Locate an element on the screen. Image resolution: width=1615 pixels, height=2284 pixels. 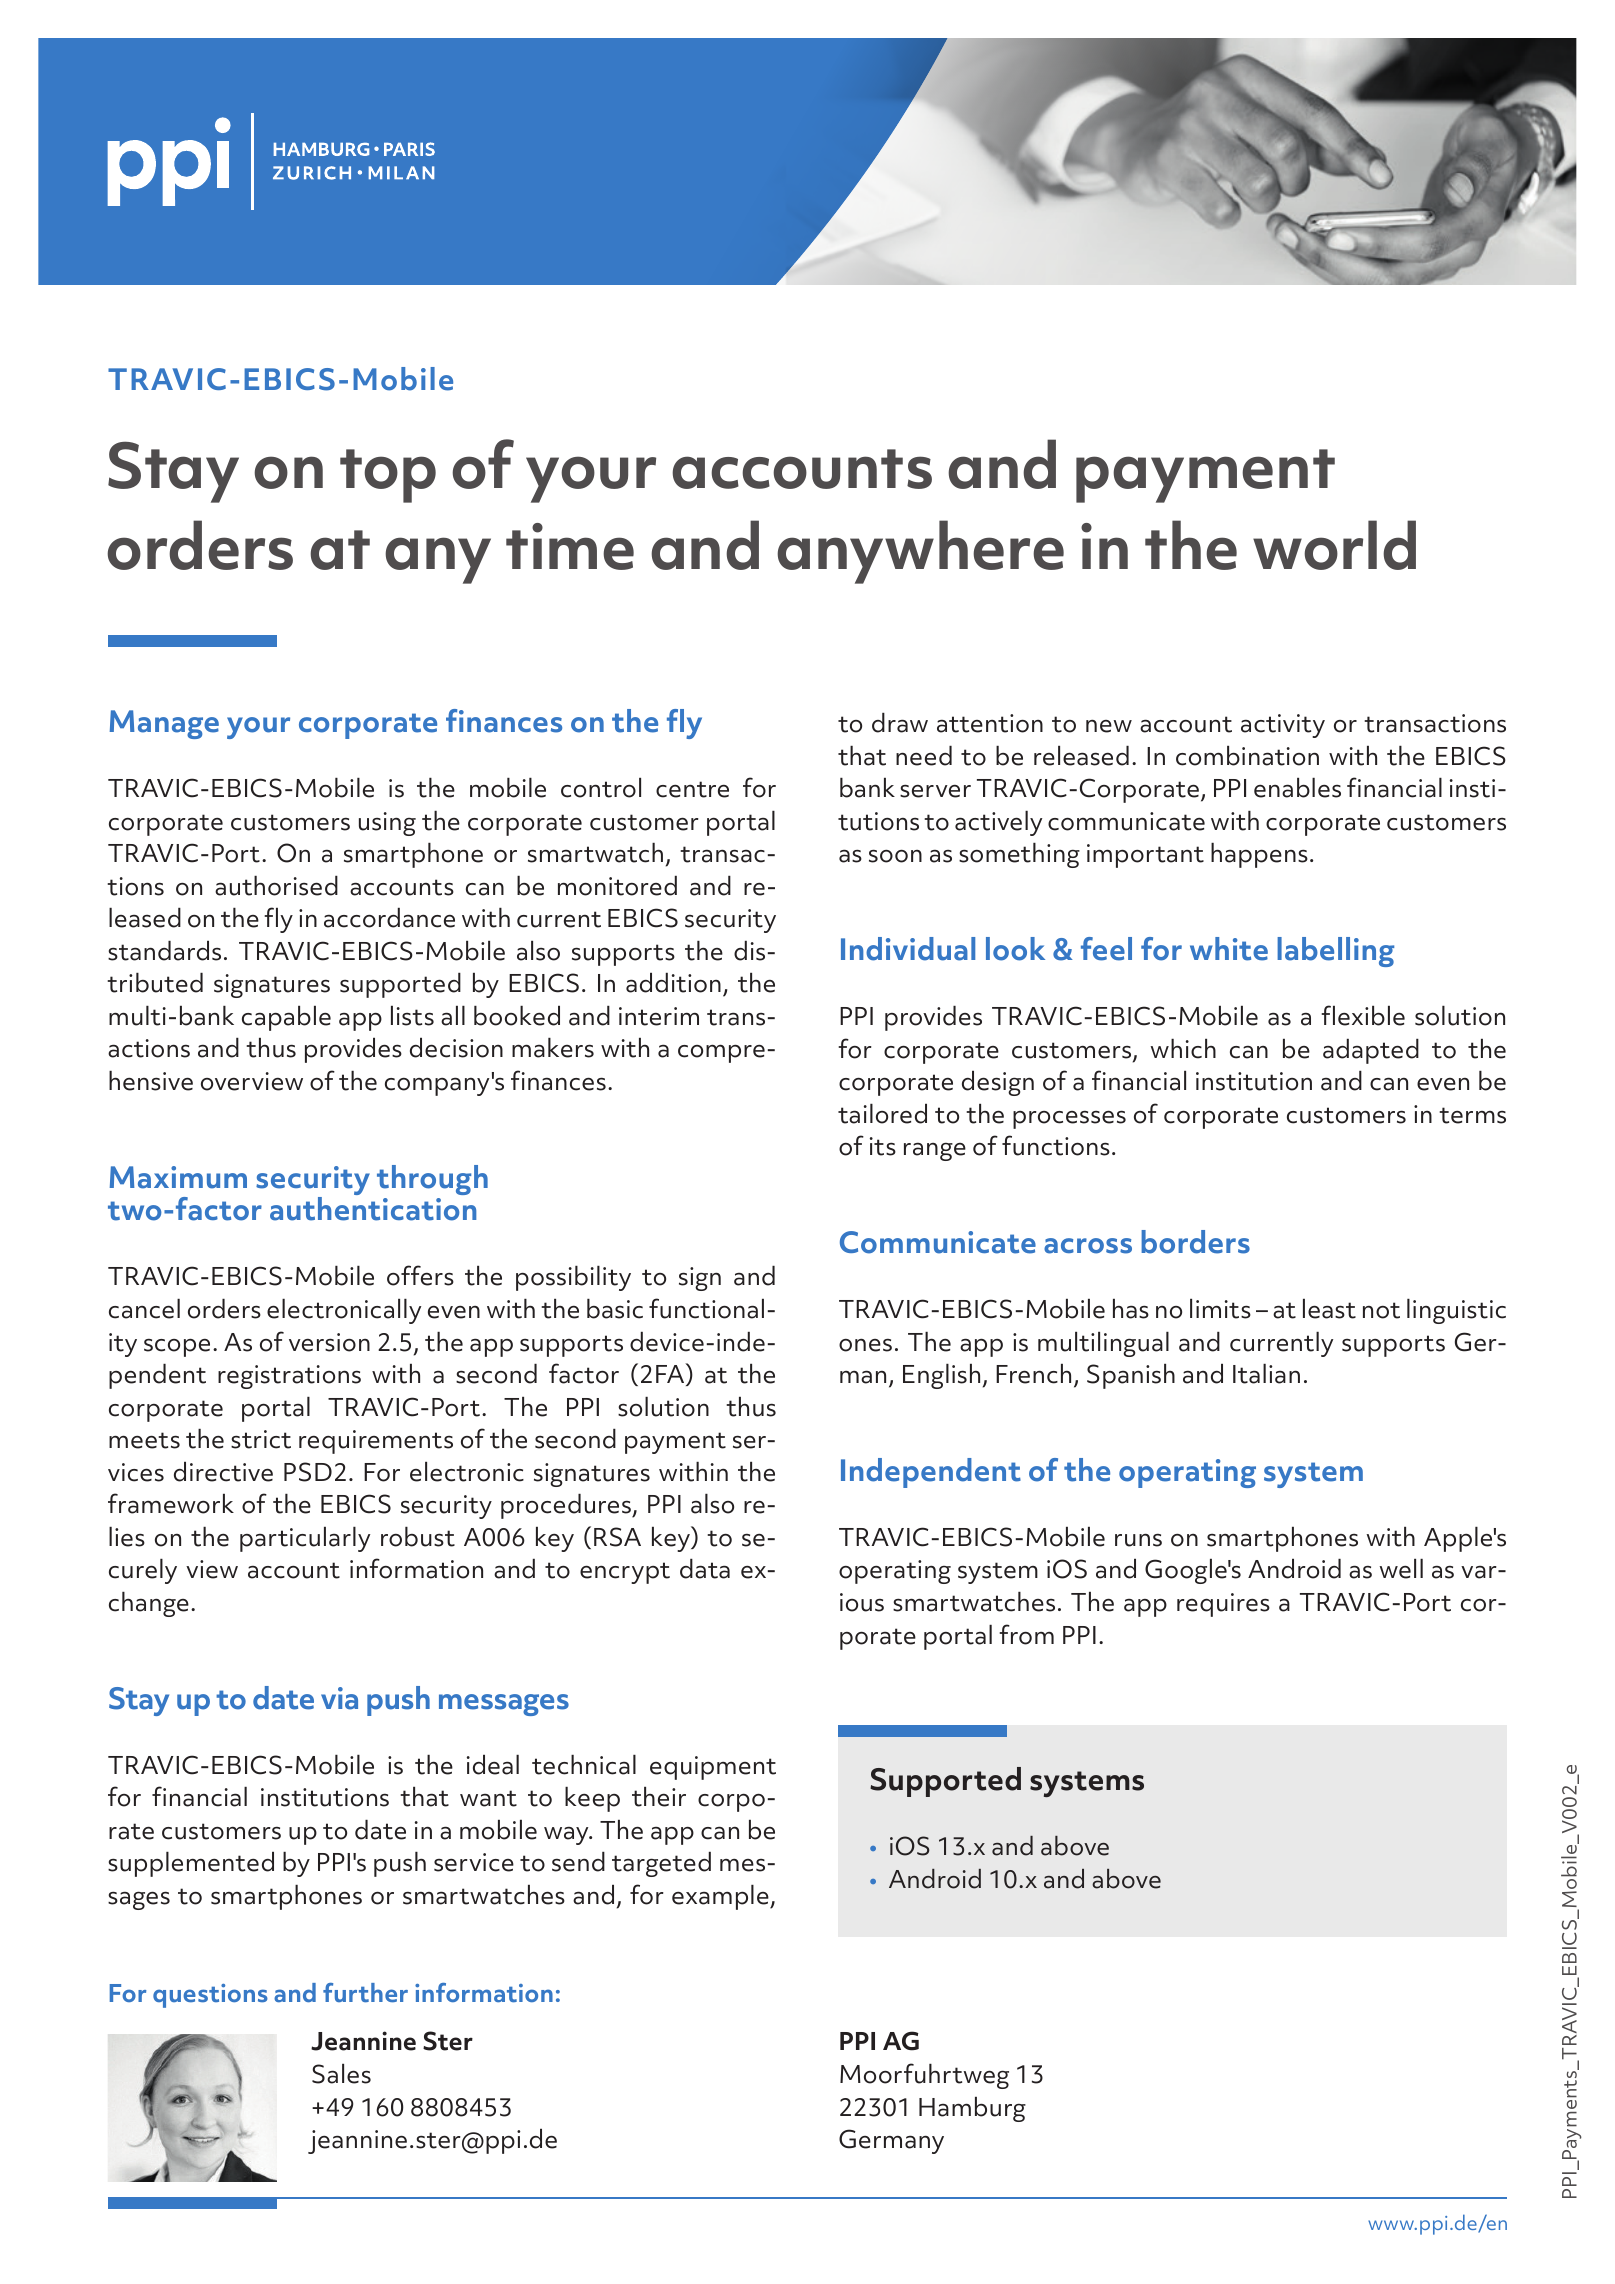
capable is located at coordinates (286, 1018).
